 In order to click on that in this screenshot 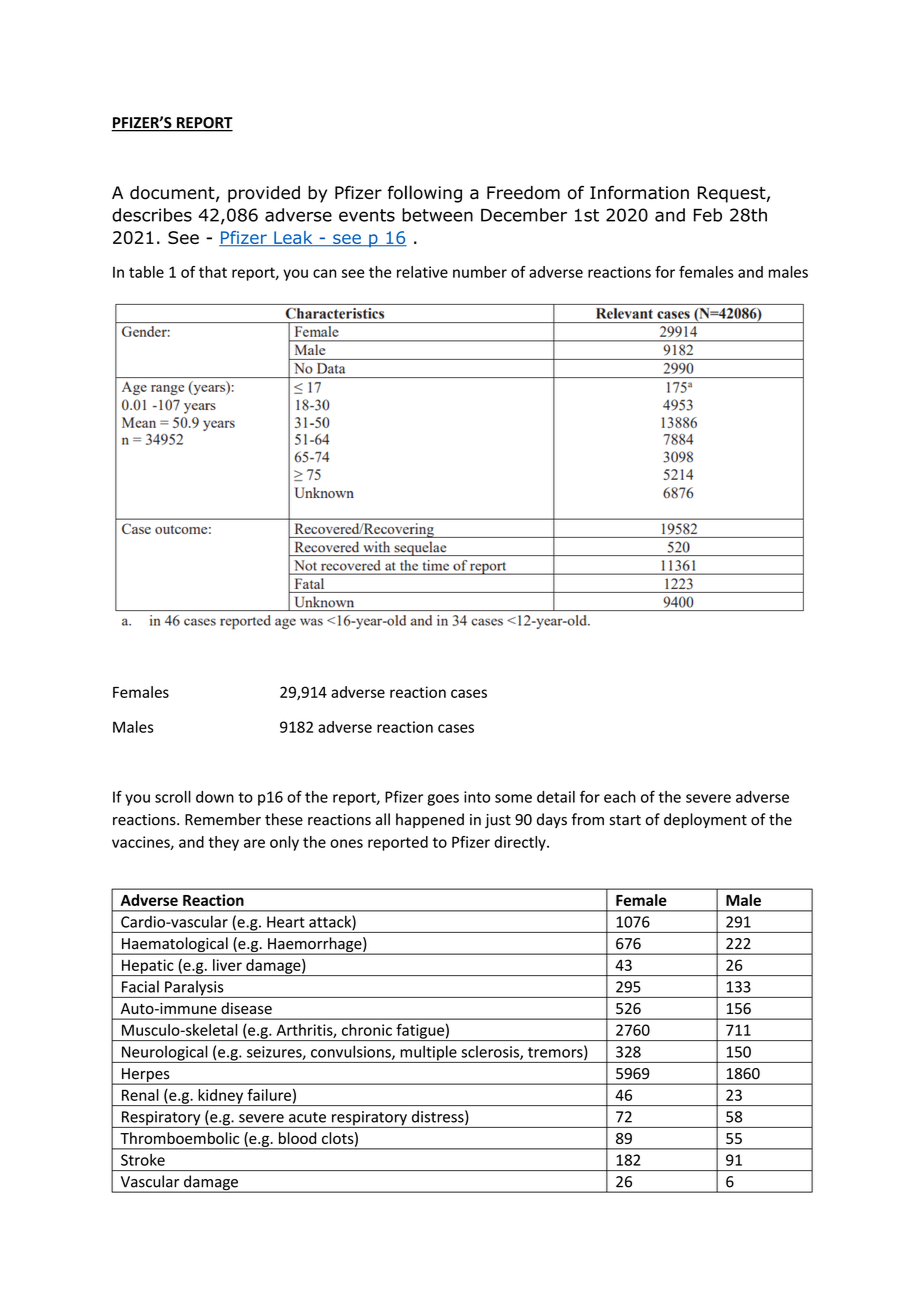, I will do `click(213, 272)`.
